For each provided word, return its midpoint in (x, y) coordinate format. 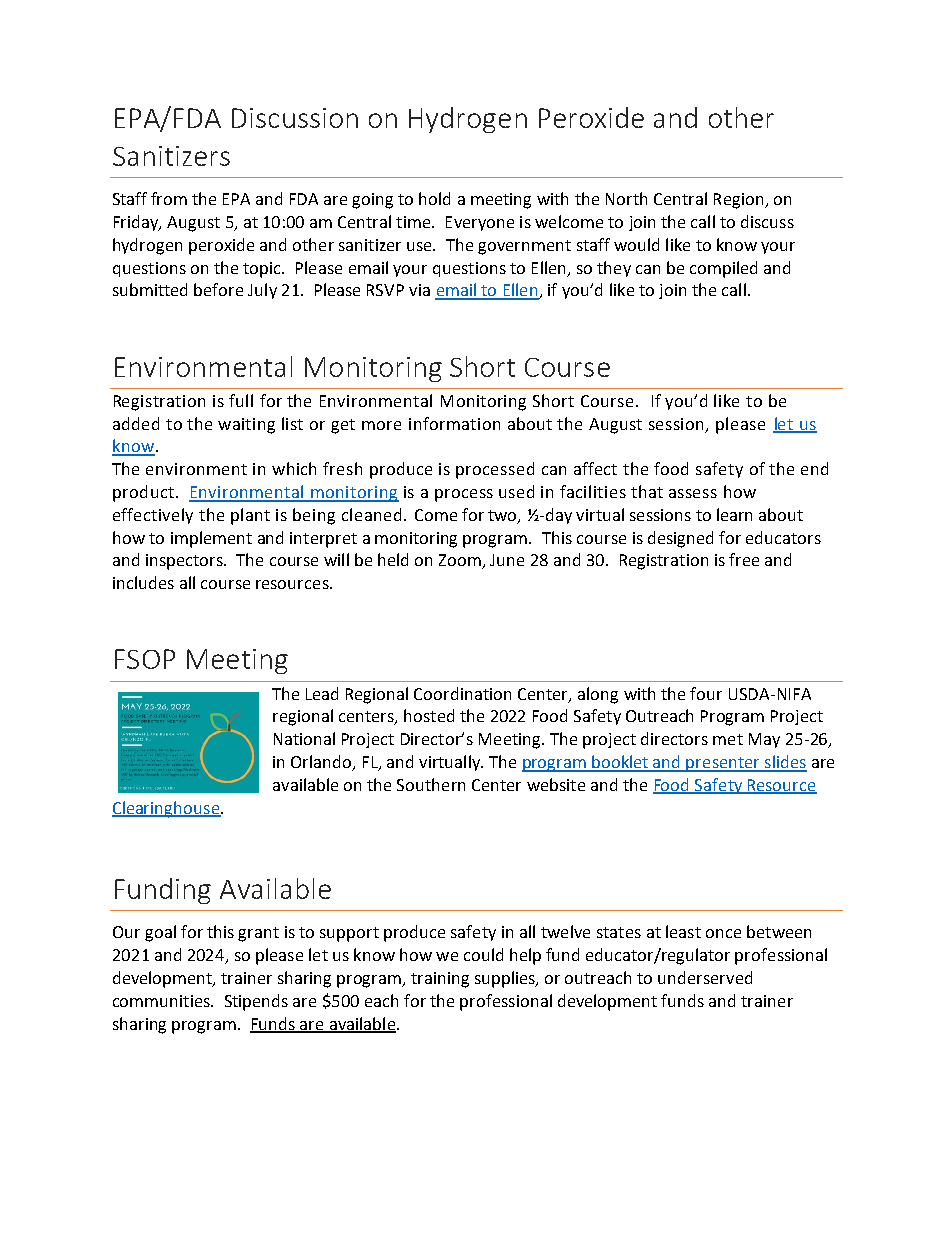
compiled (723, 269)
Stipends (256, 1002)
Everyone (480, 223)
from (169, 198)
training (440, 980)
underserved (705, 977)
